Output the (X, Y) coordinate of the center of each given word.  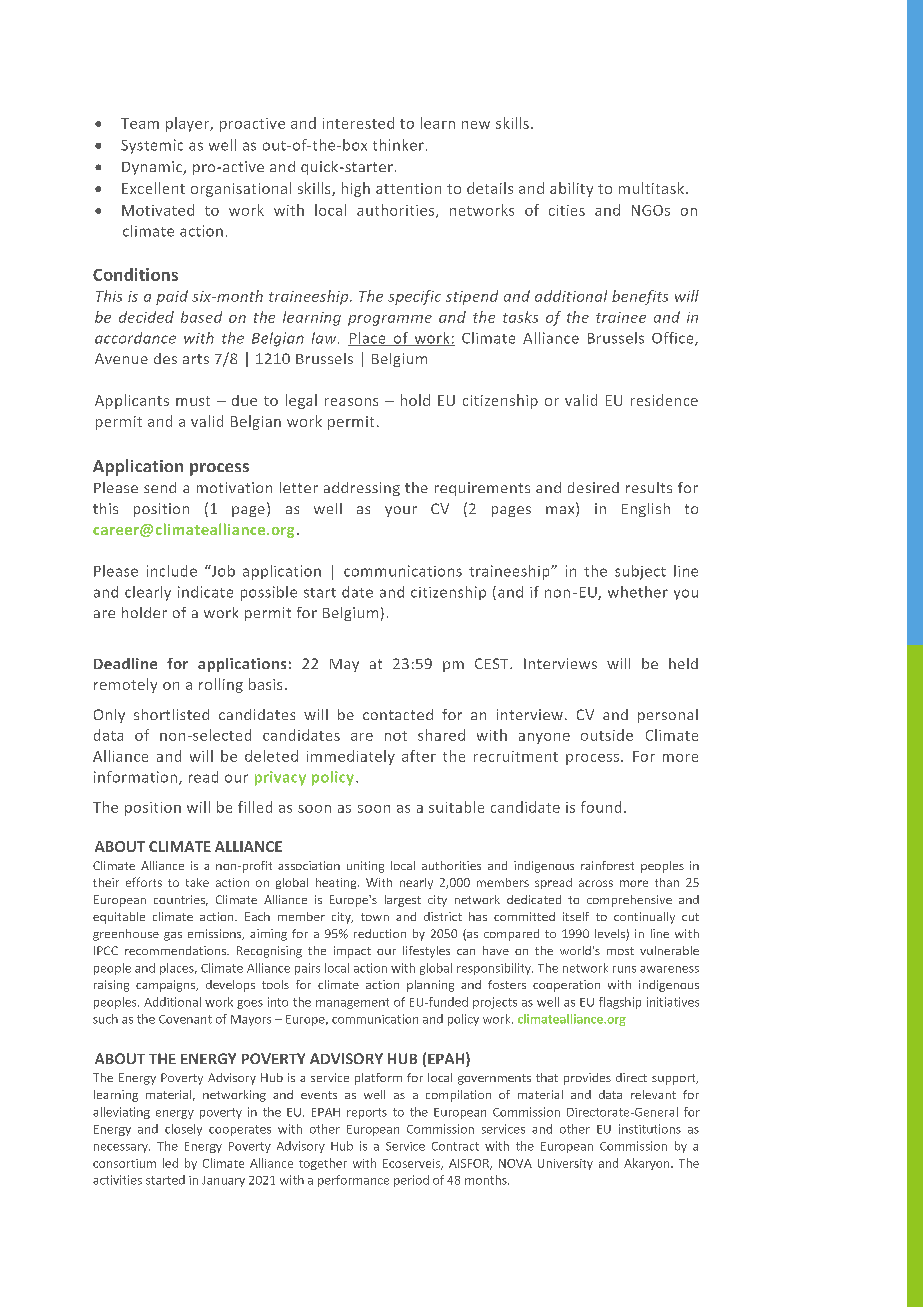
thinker (398, 145)
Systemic (152, 146)
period (411, 1181)
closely (183, 1130)
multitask (651, 188)
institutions (650, 1129)
